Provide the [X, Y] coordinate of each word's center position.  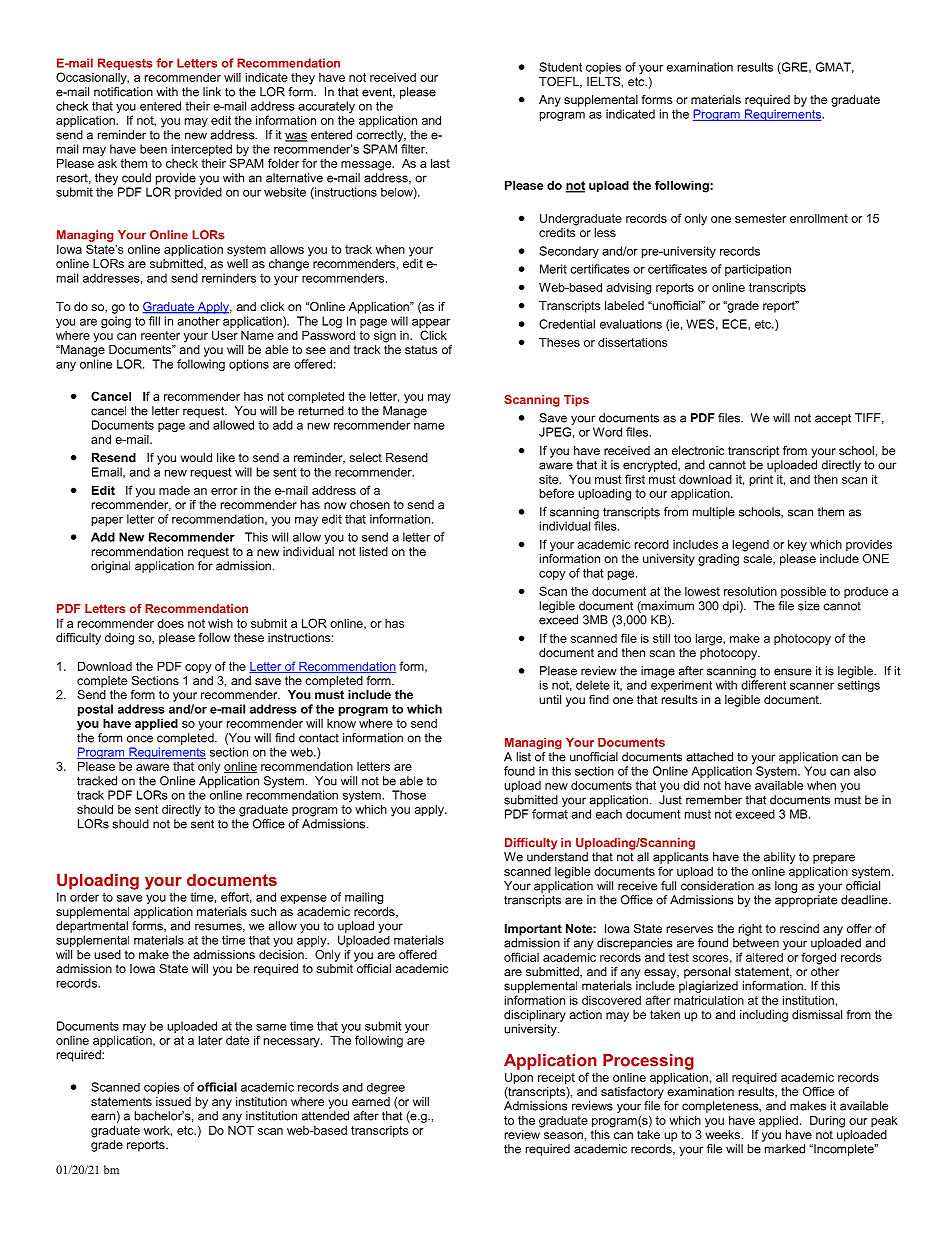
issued [173, 1101]
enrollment [819, 218]
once [140, 739]
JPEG [555, 432]
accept [833, 419]
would [196, 457]
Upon [519, 1078]
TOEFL [560, 82]
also [865, 771]
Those [409, 795]
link [212, 92]
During [827, 1121]
